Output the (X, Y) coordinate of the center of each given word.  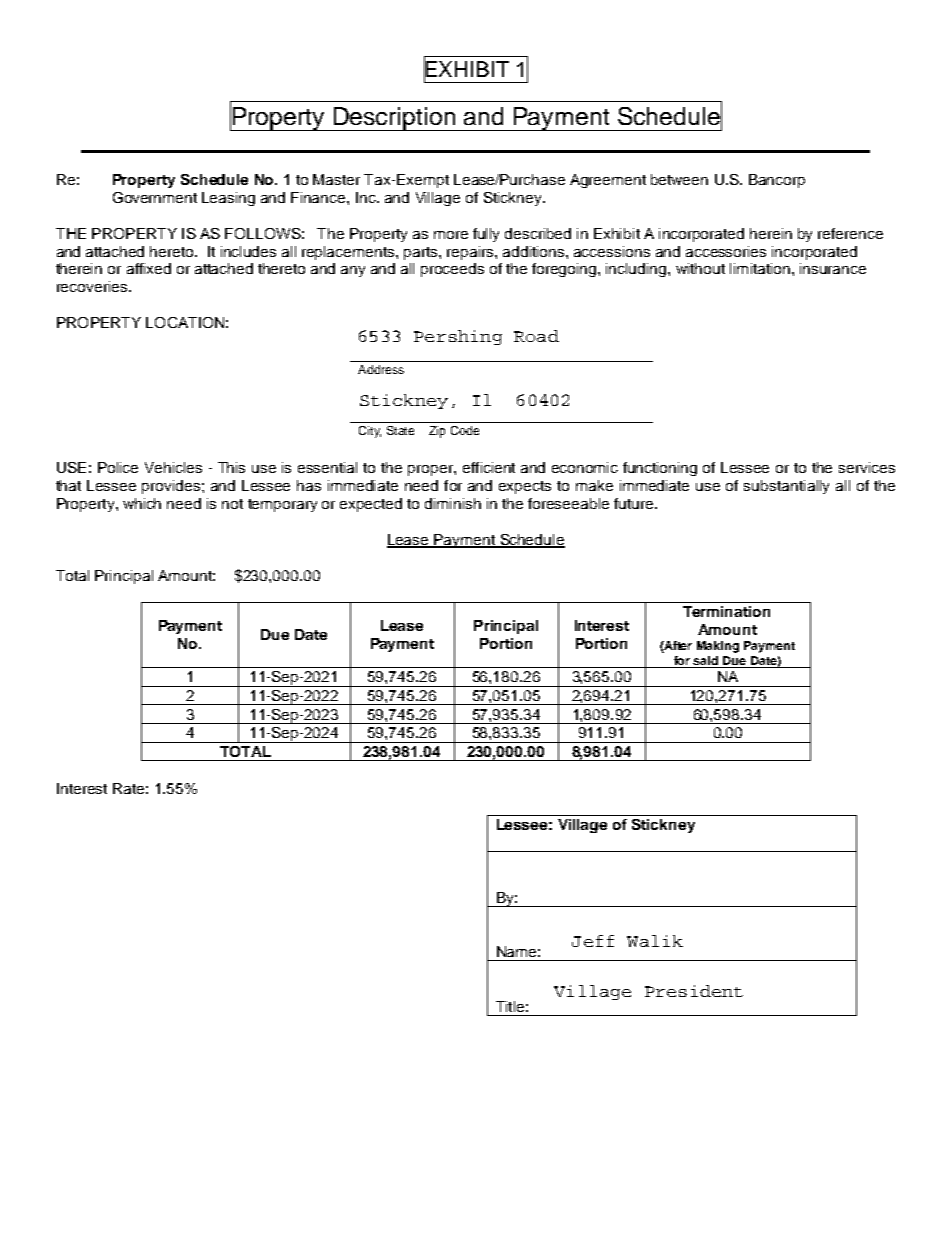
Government (155, 197)
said (705, 660)
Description (394, 119)
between (679, 179)
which (142, 503)
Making (718, 647)
